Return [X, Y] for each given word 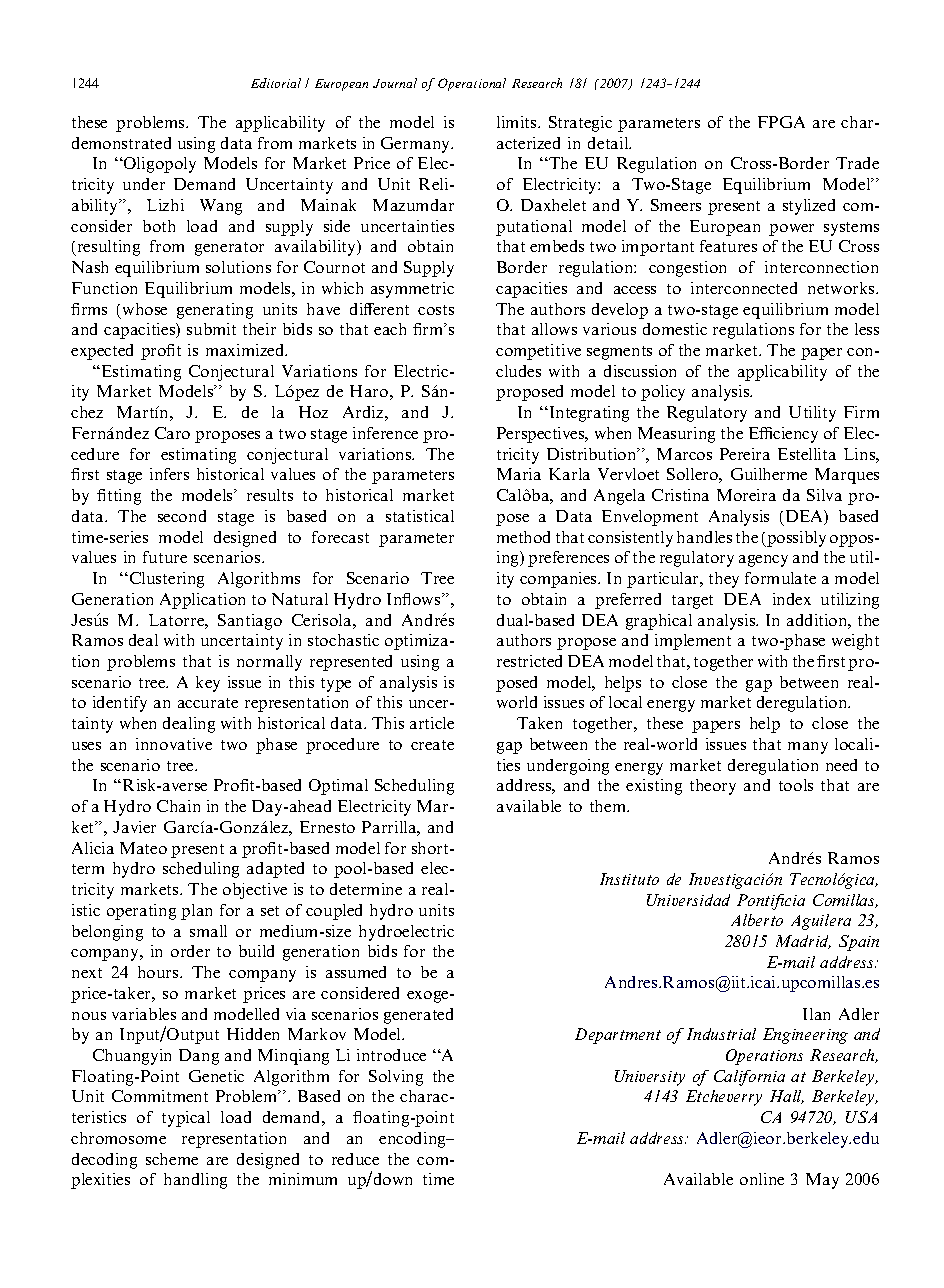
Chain [178, 806]
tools [796, 785]
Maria [519, 474]
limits [518, 122]
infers [169, 474]
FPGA [781, 122]
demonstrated [121, 143]
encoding [414, 1140]
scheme [172, 1159]
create [432, 745]
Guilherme [769, 474]
